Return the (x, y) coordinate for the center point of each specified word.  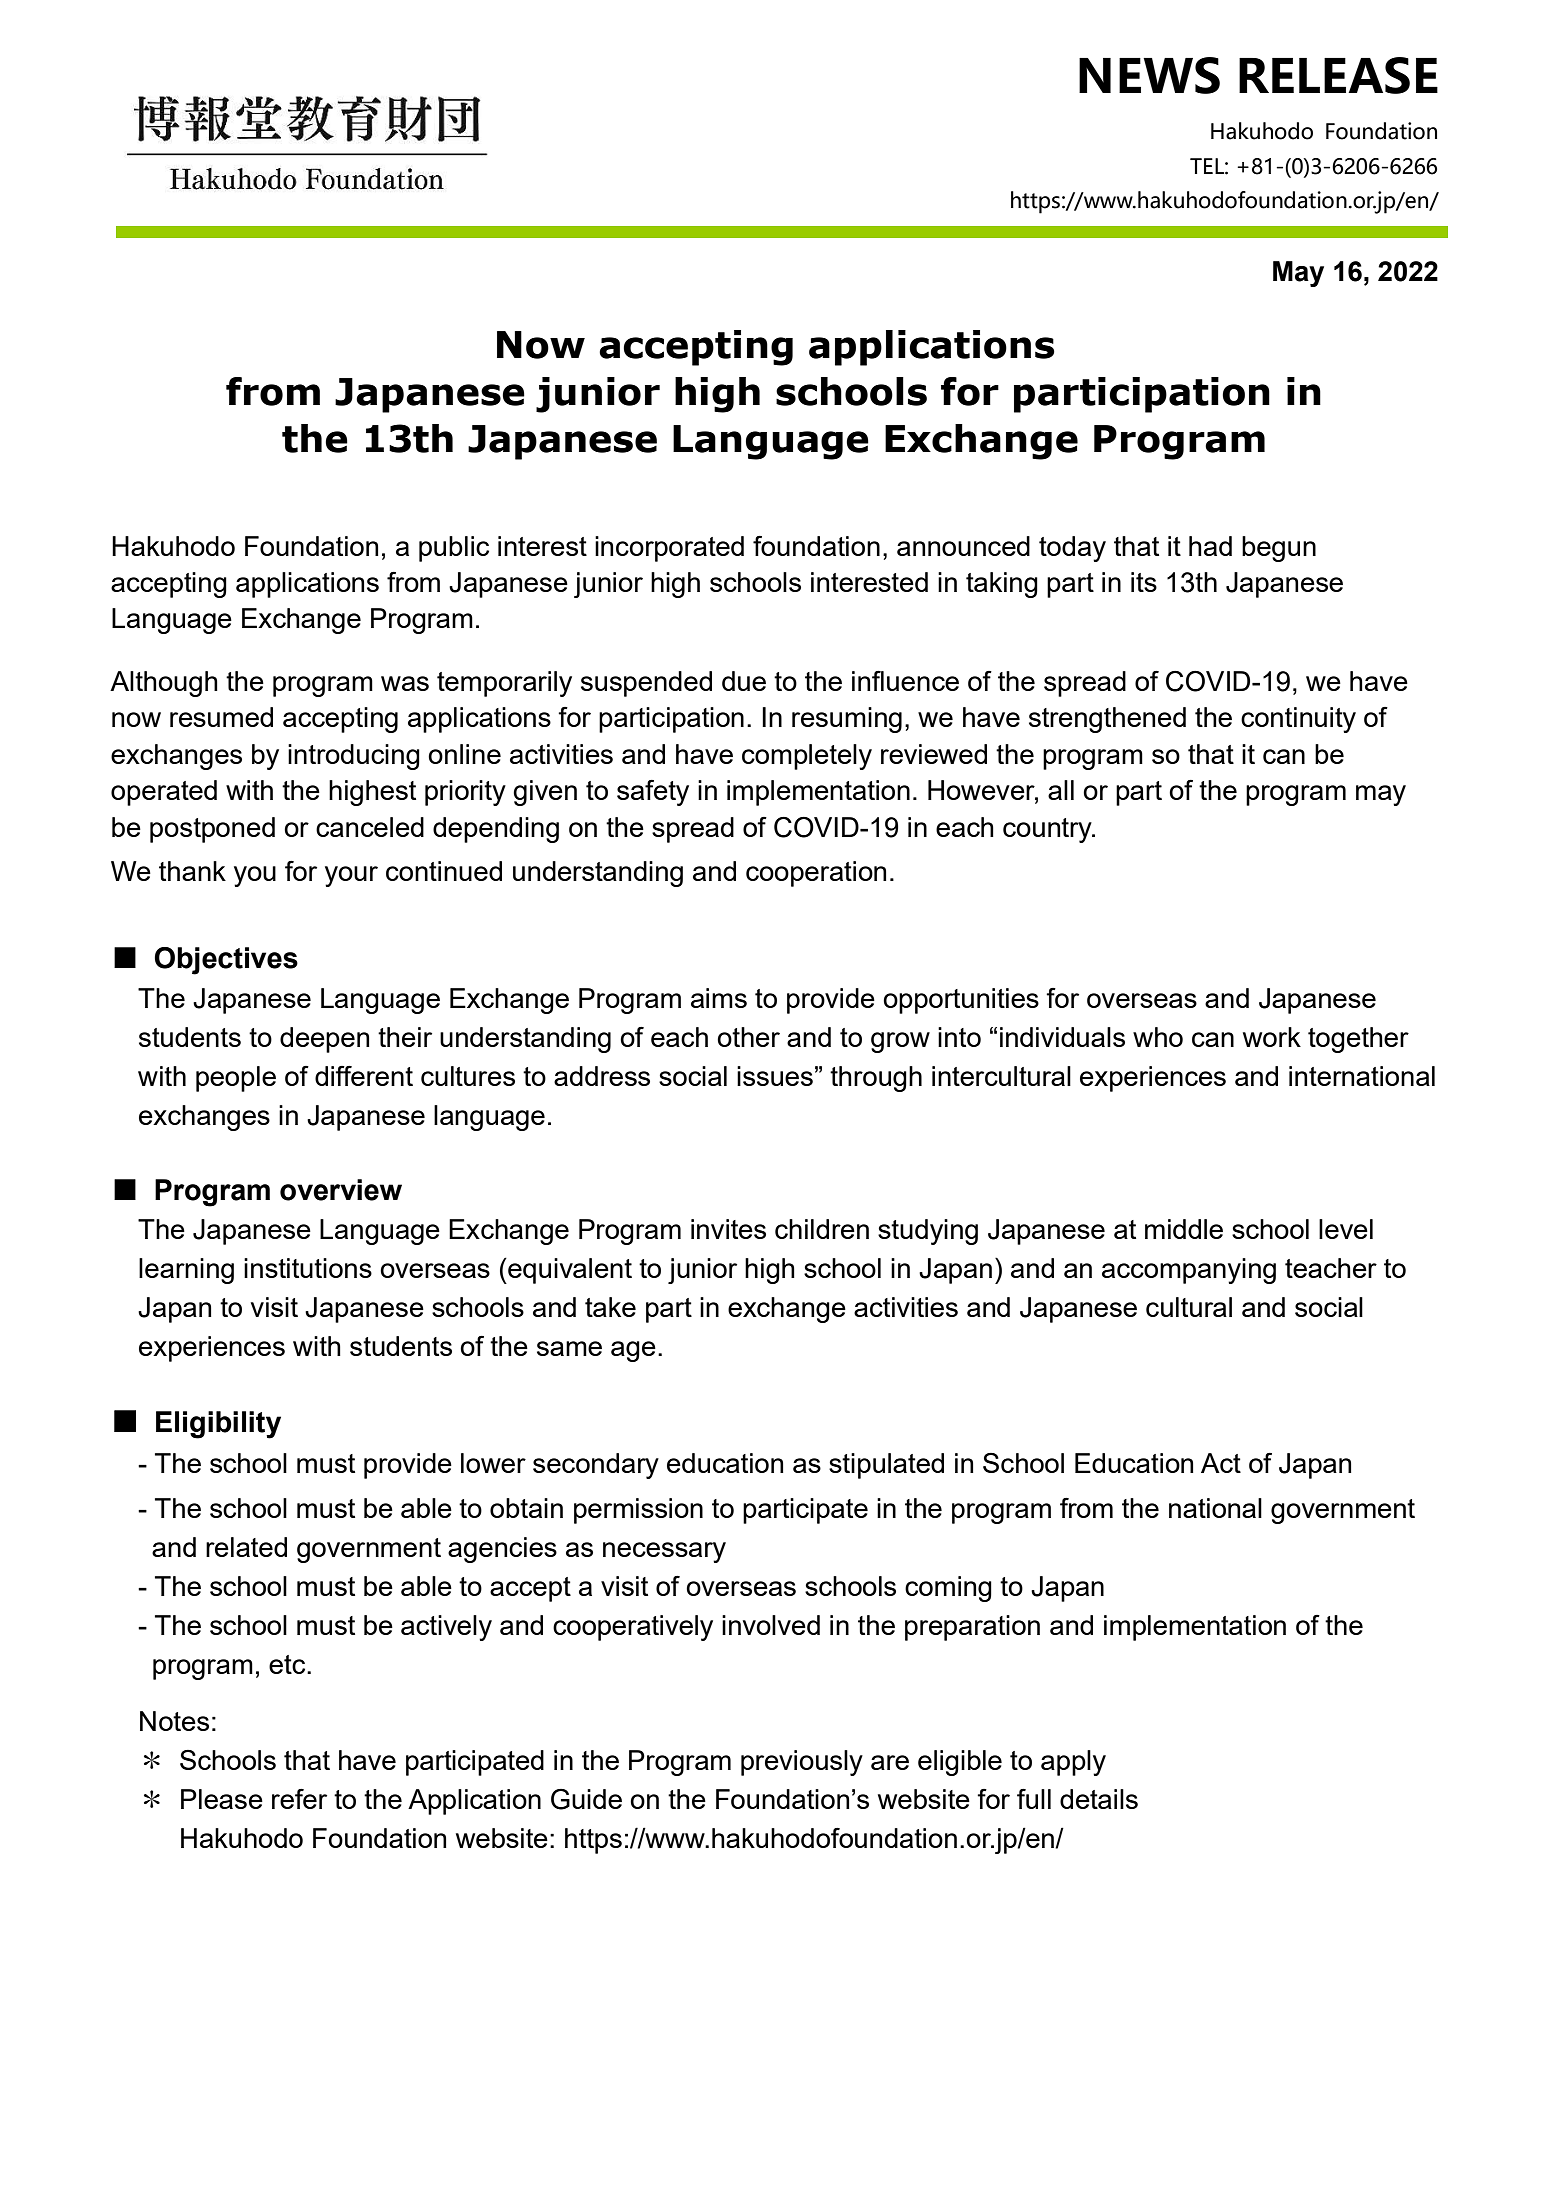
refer (299, 1799)
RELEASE (1338, 75)
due (744, 681)
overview (341, 1190)
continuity (1298, 720)
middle (1184, 1229)
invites (728, 1229)
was (405, 683)
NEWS (1149, 75)
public (454, 549)
